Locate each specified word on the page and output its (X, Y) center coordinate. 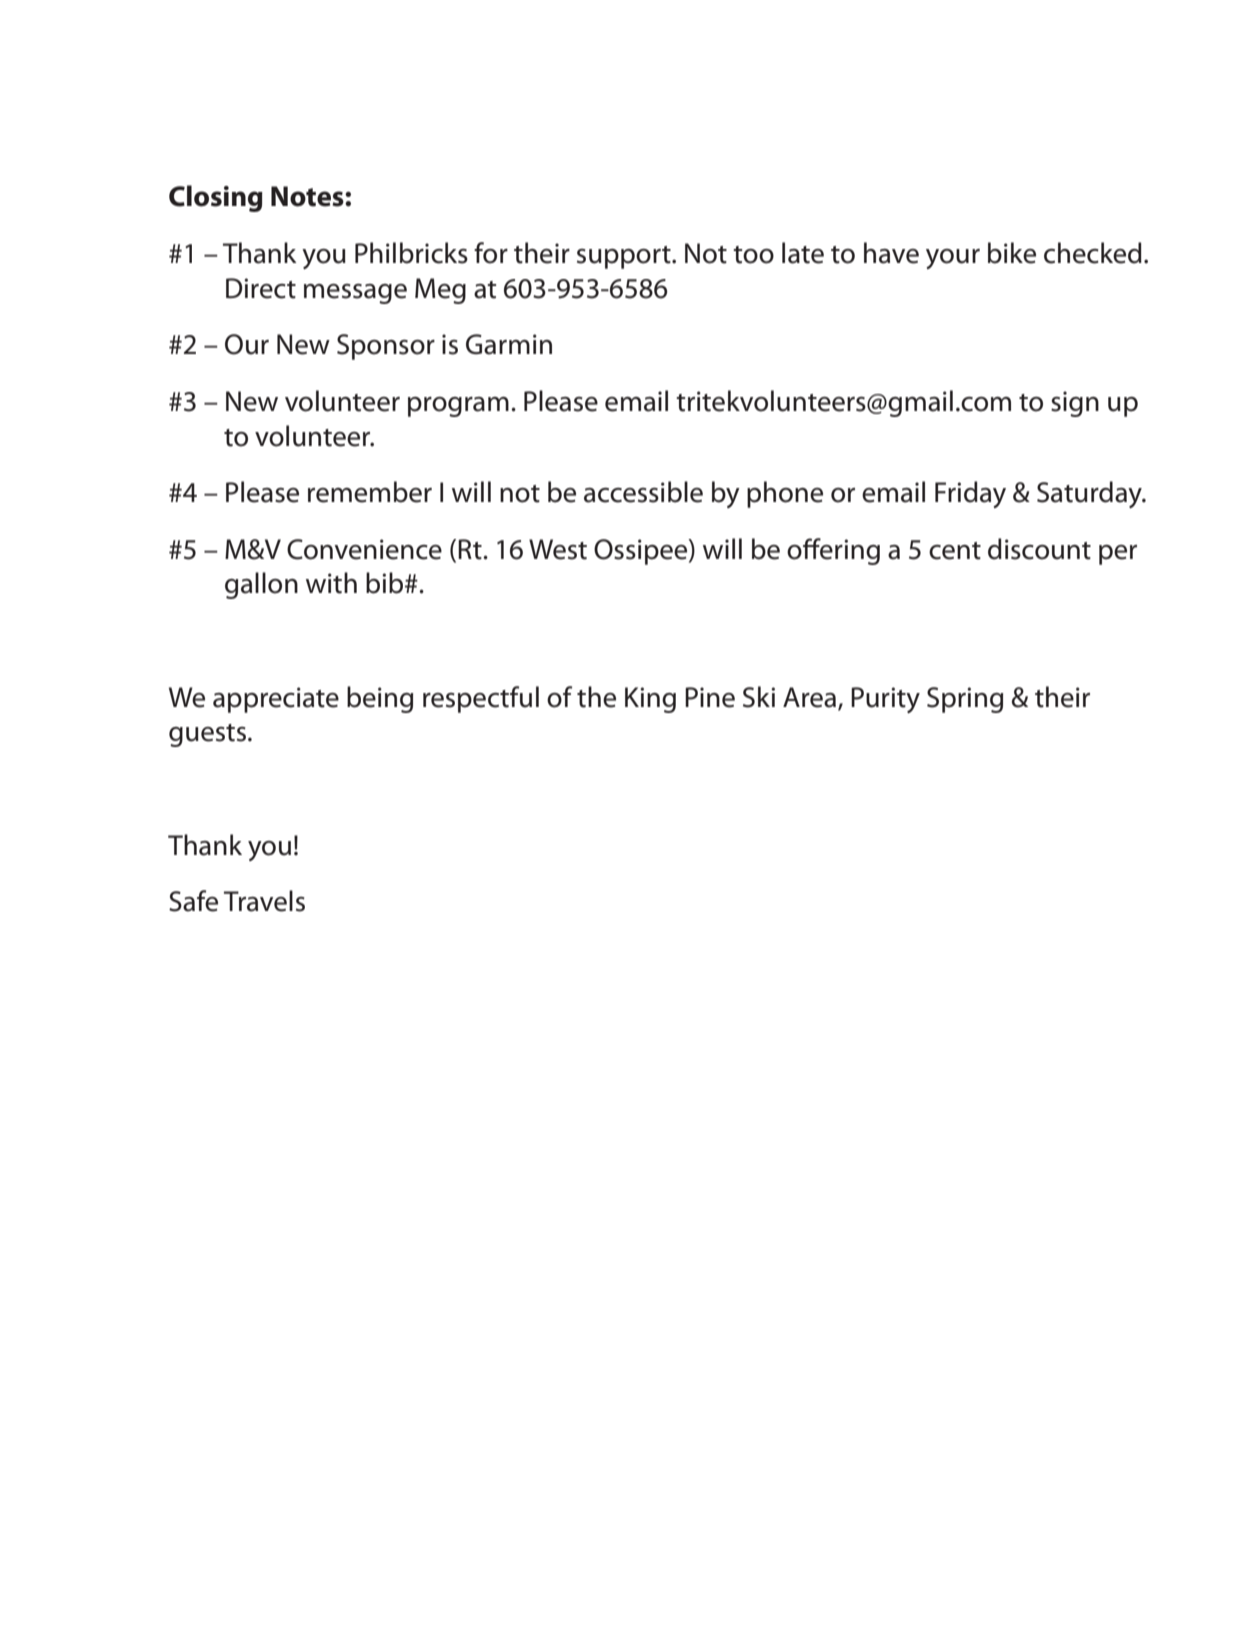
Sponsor (386, 347)
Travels (264, 901)
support (625, 257)
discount (1039, 549)
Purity (885, 700)
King (650, 700)
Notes (308, 196)
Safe (193, 901)
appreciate (276, 700)
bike (1012, 253)
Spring (965, 700)
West (558, 549)
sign (1075, 404)
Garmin (509, 344)
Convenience (364, 549)
